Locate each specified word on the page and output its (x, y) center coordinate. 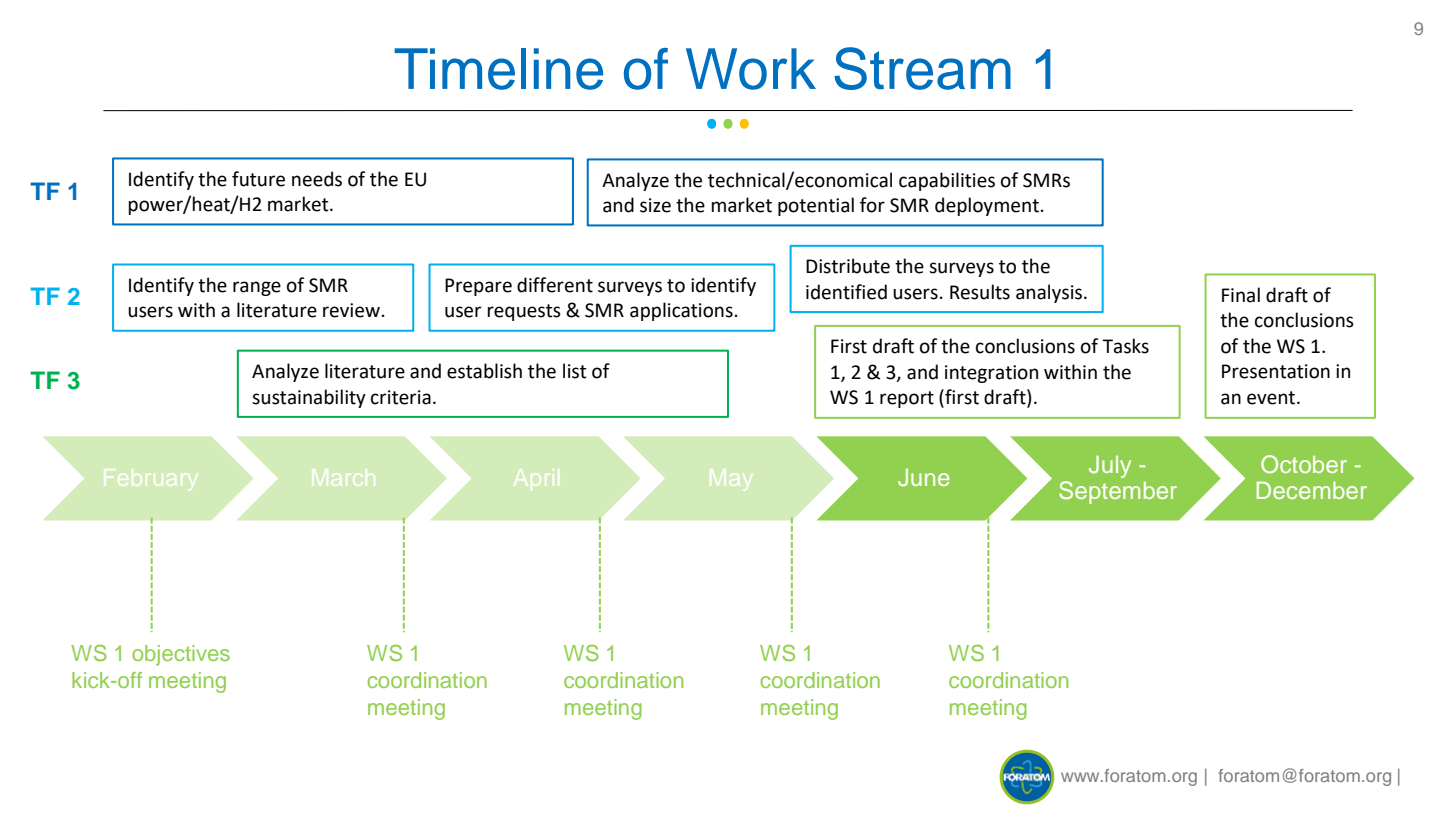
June (924, 478)
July (1110, 466)
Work (751, 69)
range (257, 288)
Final (1241, 295)
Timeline (498, 69)
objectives (181, 655)
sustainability (309, 398)
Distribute (848, 266)
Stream (922, 68)
